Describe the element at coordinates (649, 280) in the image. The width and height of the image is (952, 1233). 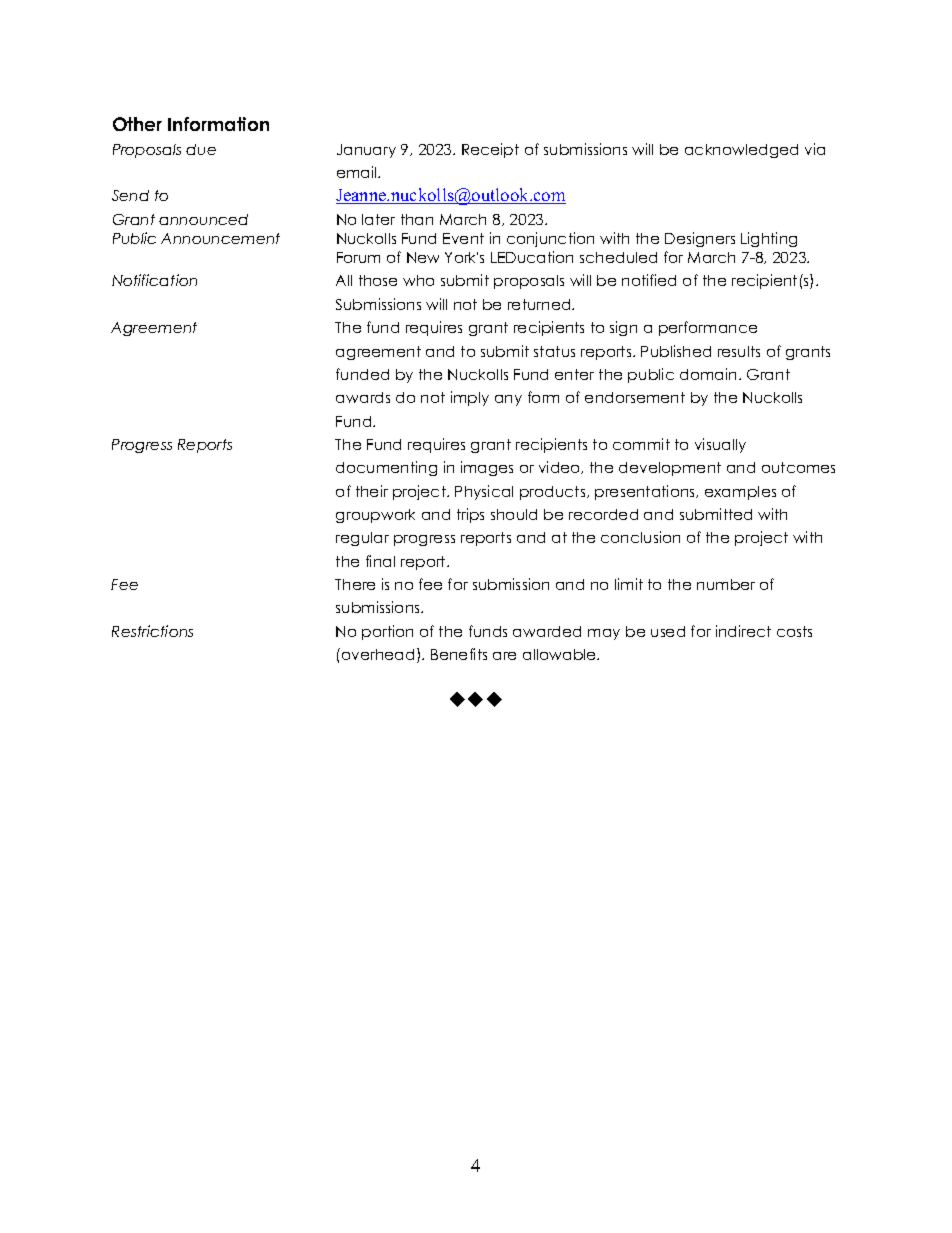
I see `notified` at that location.
